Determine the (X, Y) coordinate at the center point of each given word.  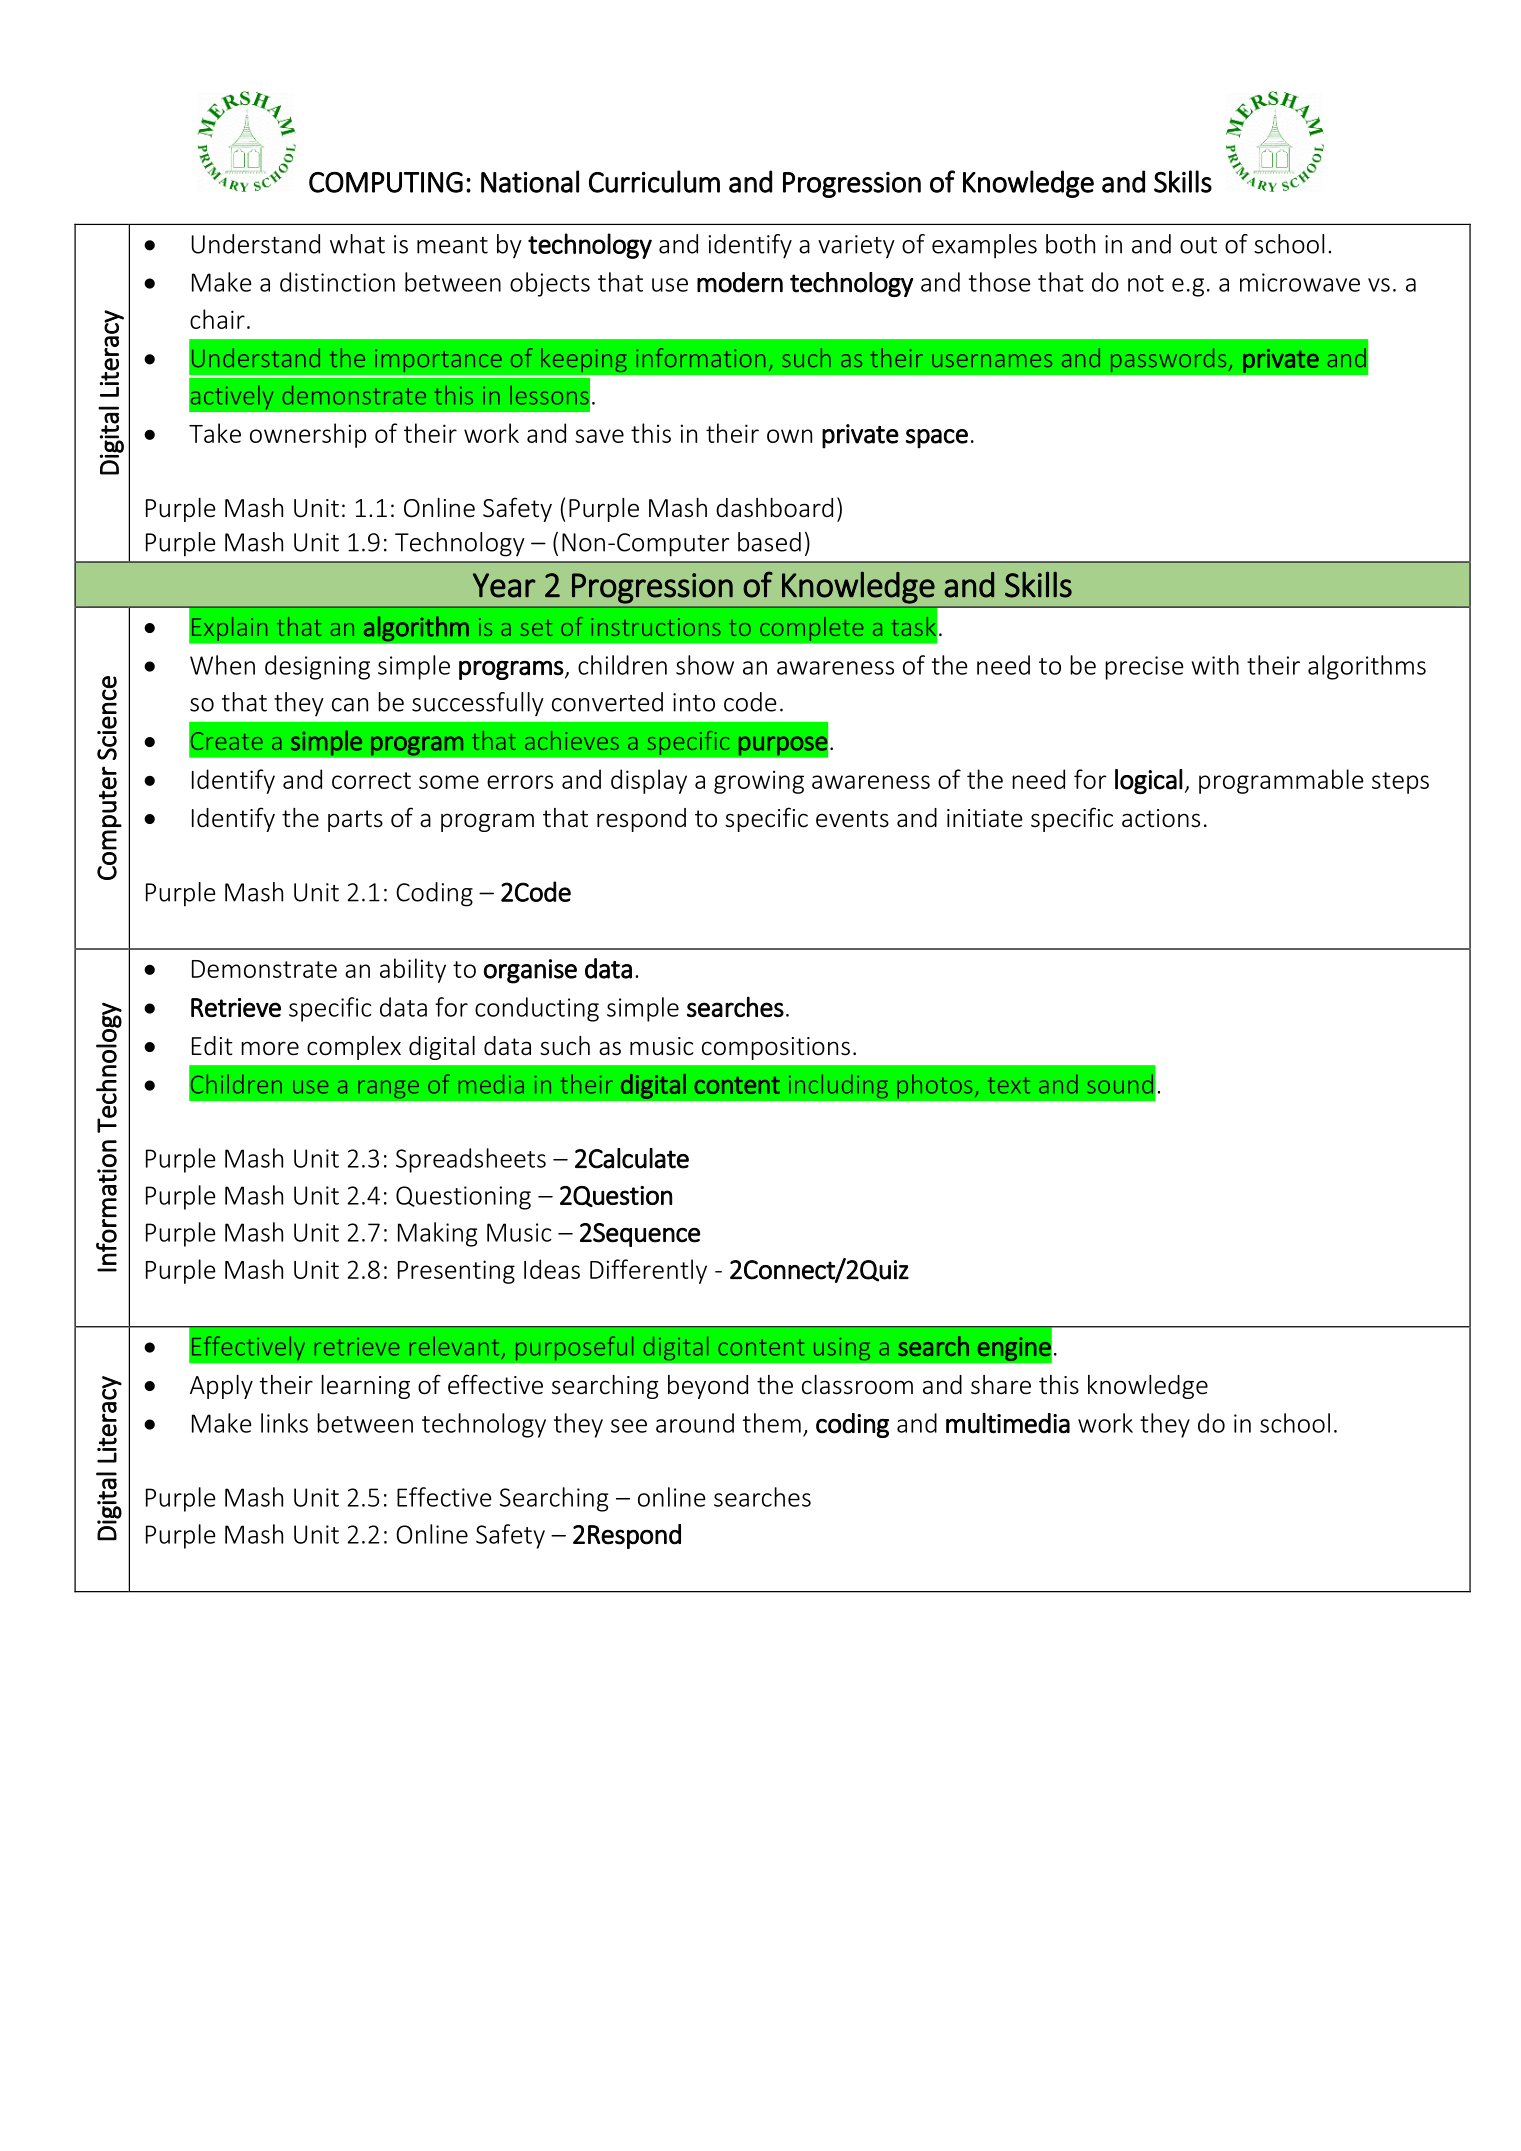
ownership (308, 435)
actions (1161, 818)
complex (354, 1048)
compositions (776, 1048)
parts (355, 821)
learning (365, 1387)
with (1215, 665)
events (852, 819)
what (357, 244)
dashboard (774, 508)
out (1198, 245)
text (1009, 1085)
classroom (857, 1385)
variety (856, 246)
